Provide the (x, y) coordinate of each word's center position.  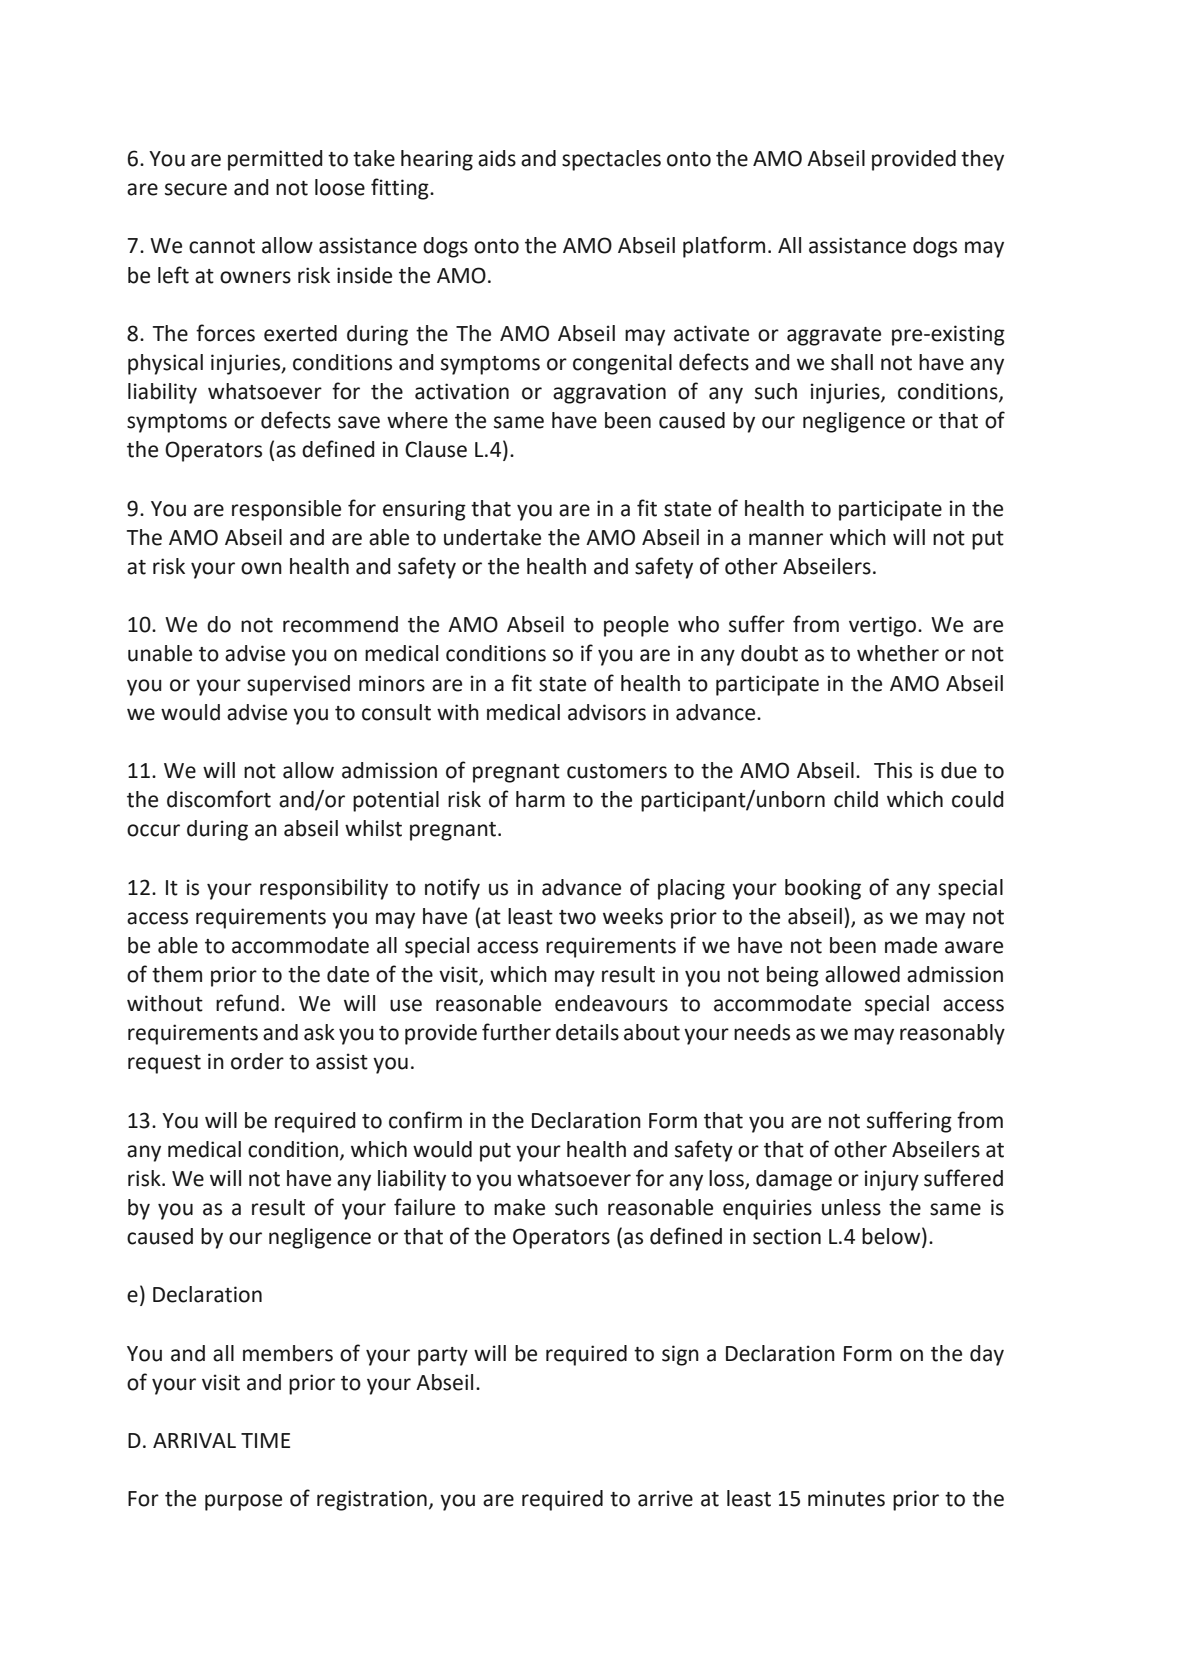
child (856, 799)
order (257, 1061)
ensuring (424, 510)
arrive (665, 1498)
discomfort (219, 799)
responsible (286, 510)
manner (786, 539)
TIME (265, 1440)
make (519, 1207)
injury (892, 1180)
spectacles (611, 160)
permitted (275, 160)
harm (540, 799)
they (982, 160)
